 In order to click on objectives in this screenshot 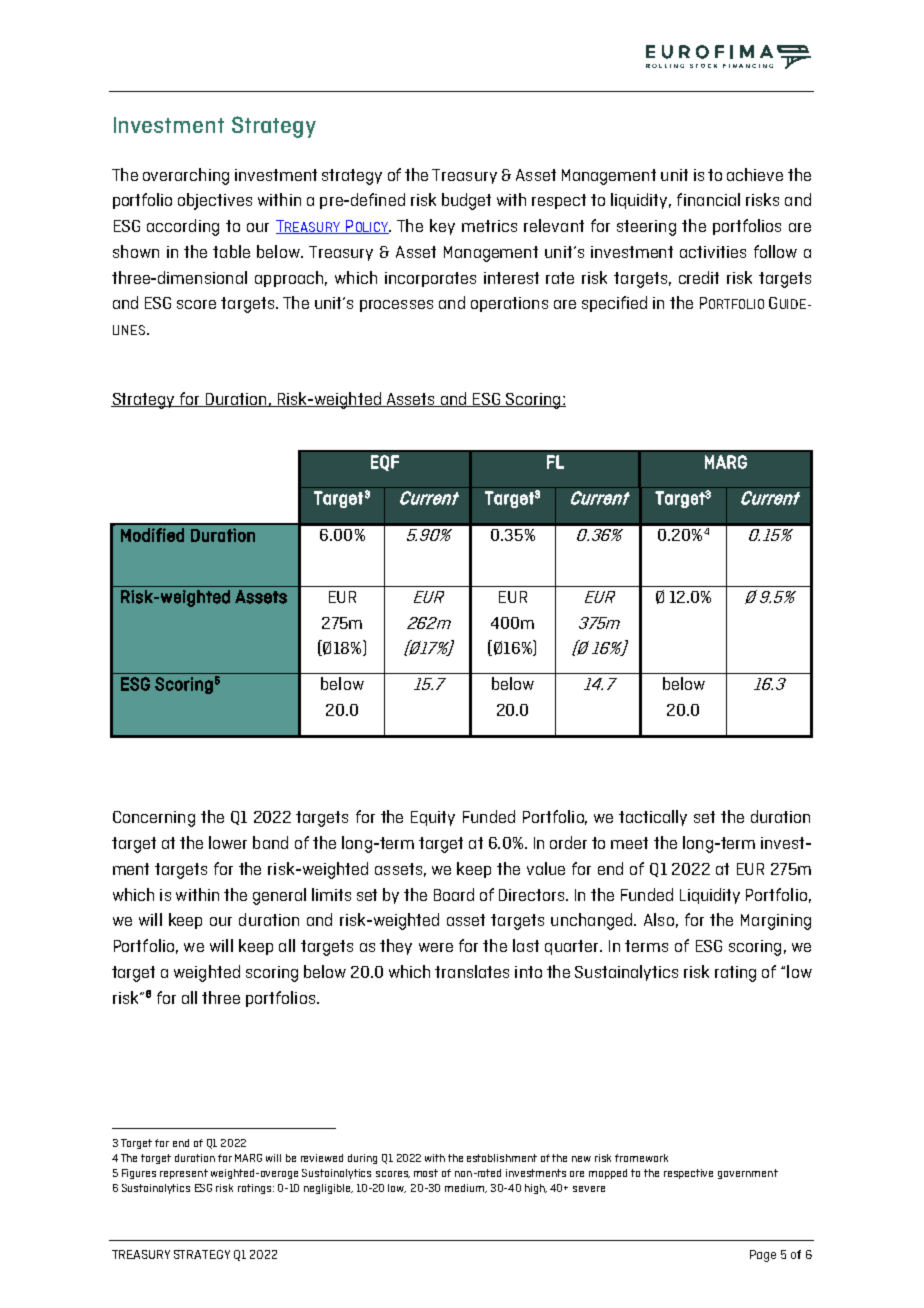, I will do `click(215, 201)`.
